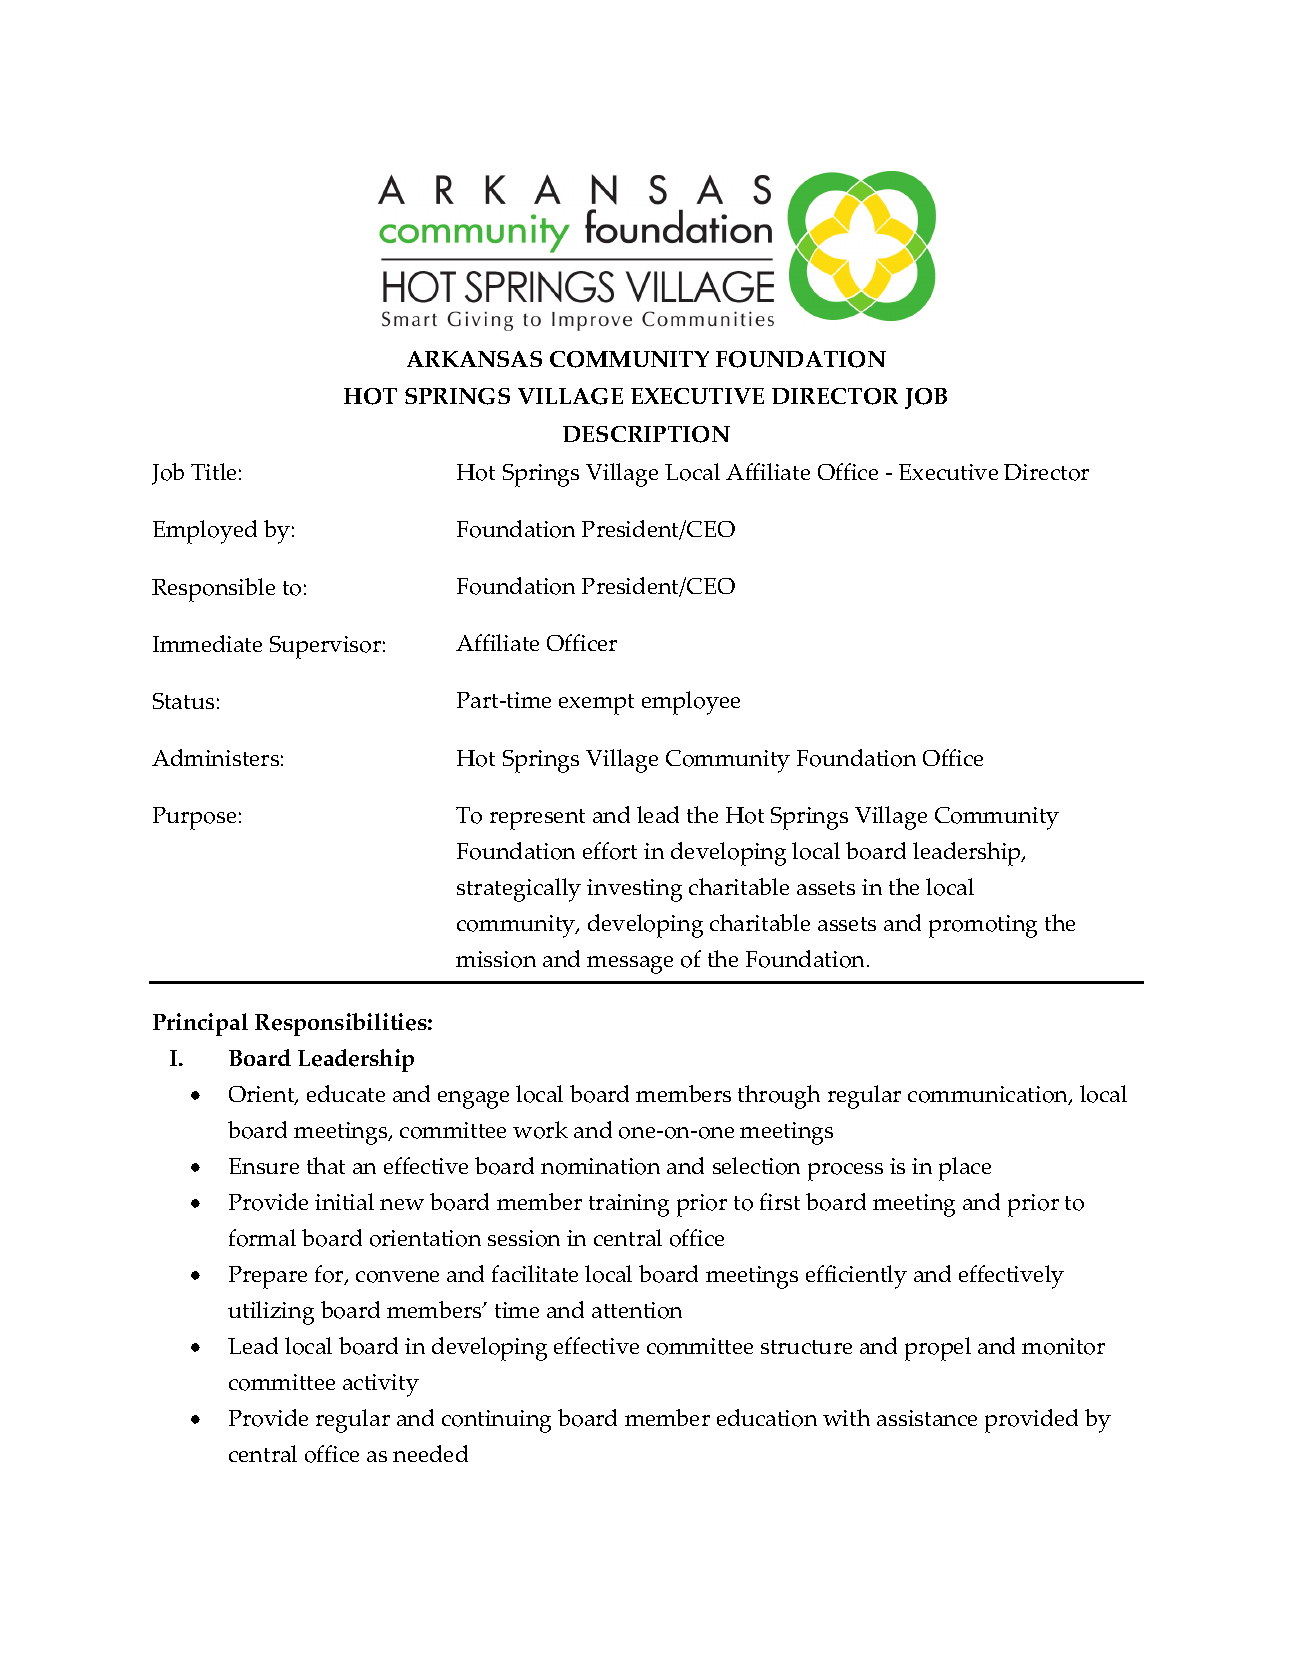 This screenshot has height=1673, width=1293. Describe the element at coordinates (474, 359) in the screenshot. I see `ARKANSAS` at that location.
